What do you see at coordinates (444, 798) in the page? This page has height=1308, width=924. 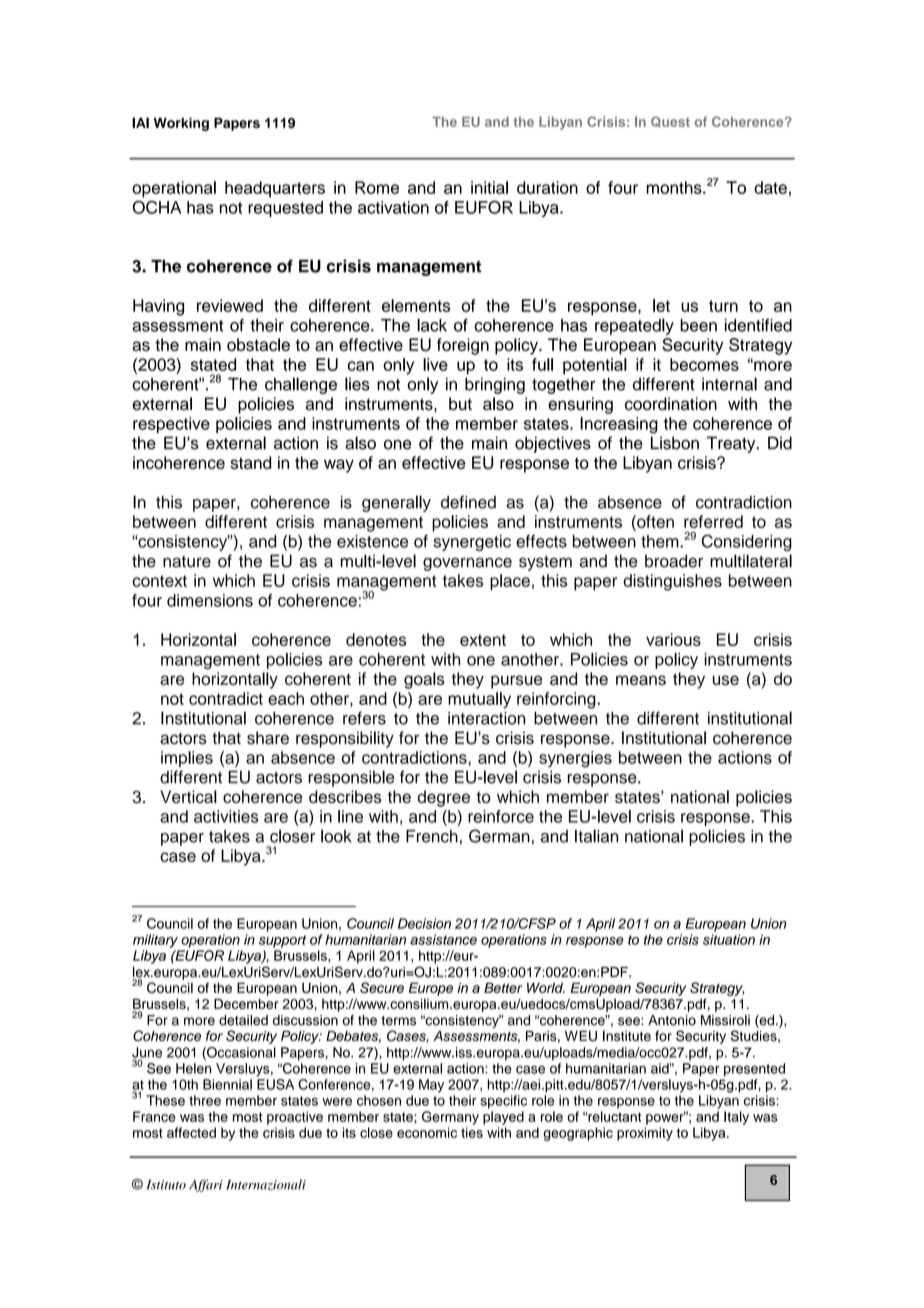 I see `degree` at bounding box center [444, 798].
